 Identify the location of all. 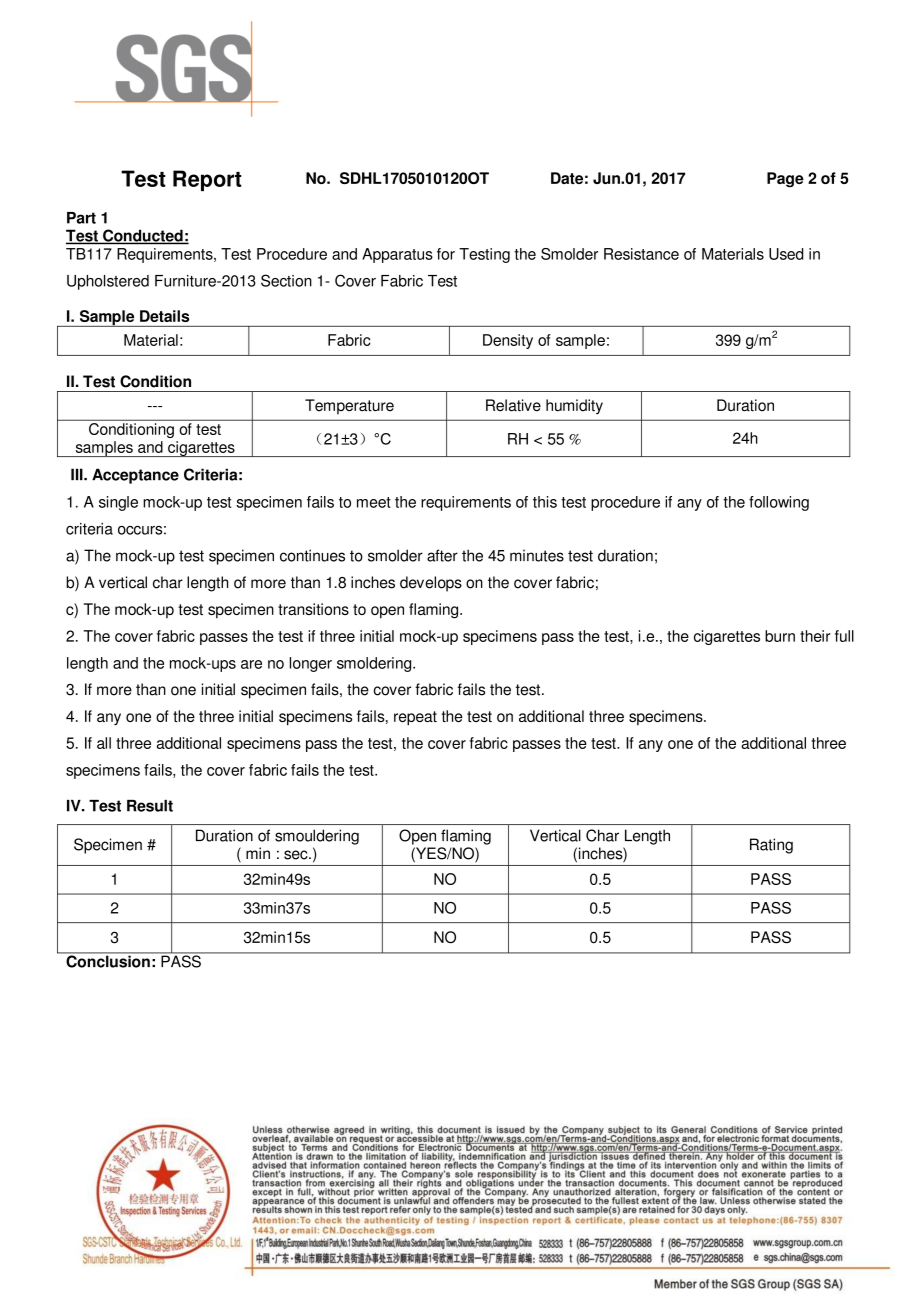
(104, 743).
